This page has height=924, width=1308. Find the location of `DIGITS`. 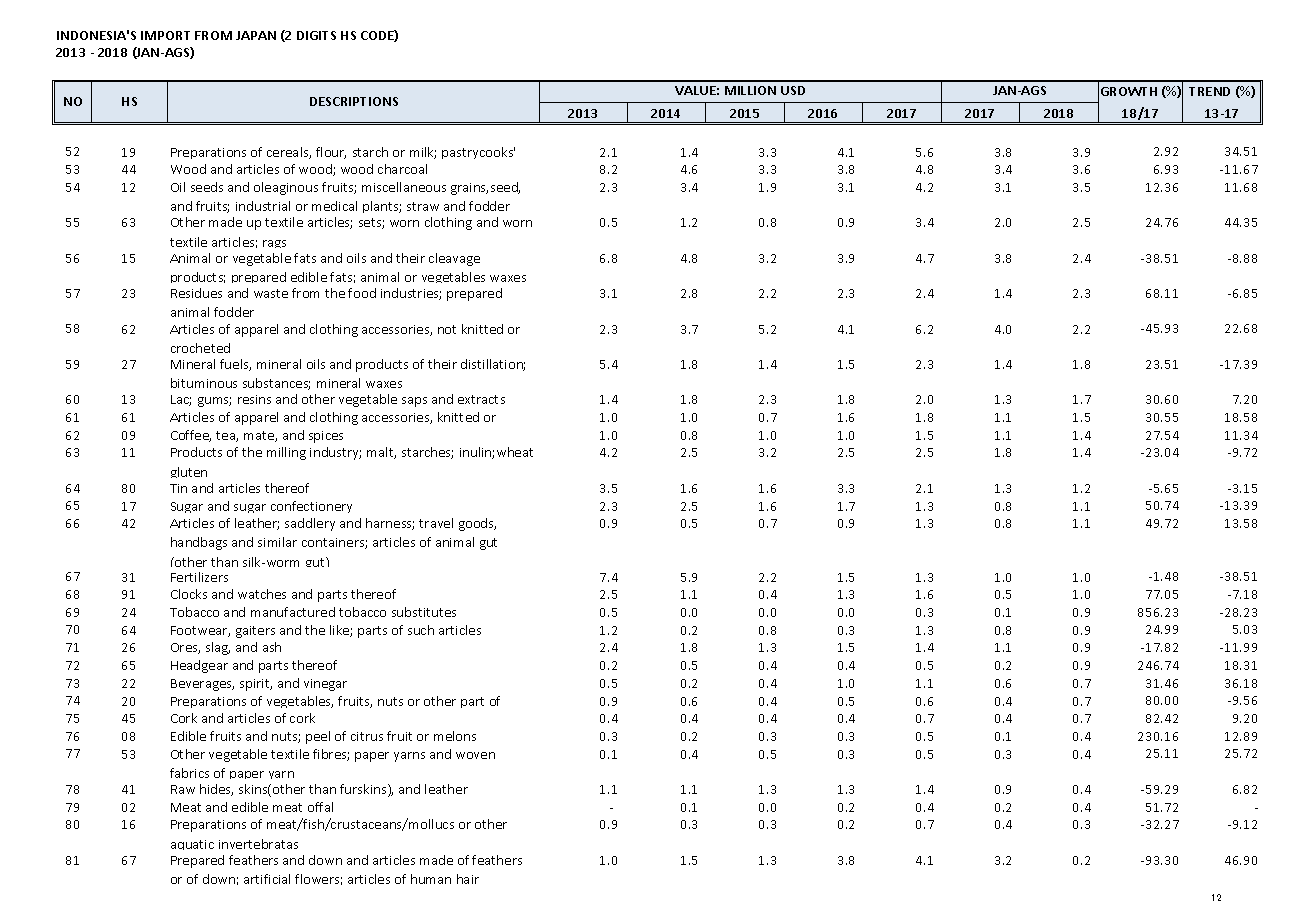

DIGITS is located at coordinates (316, 35).
